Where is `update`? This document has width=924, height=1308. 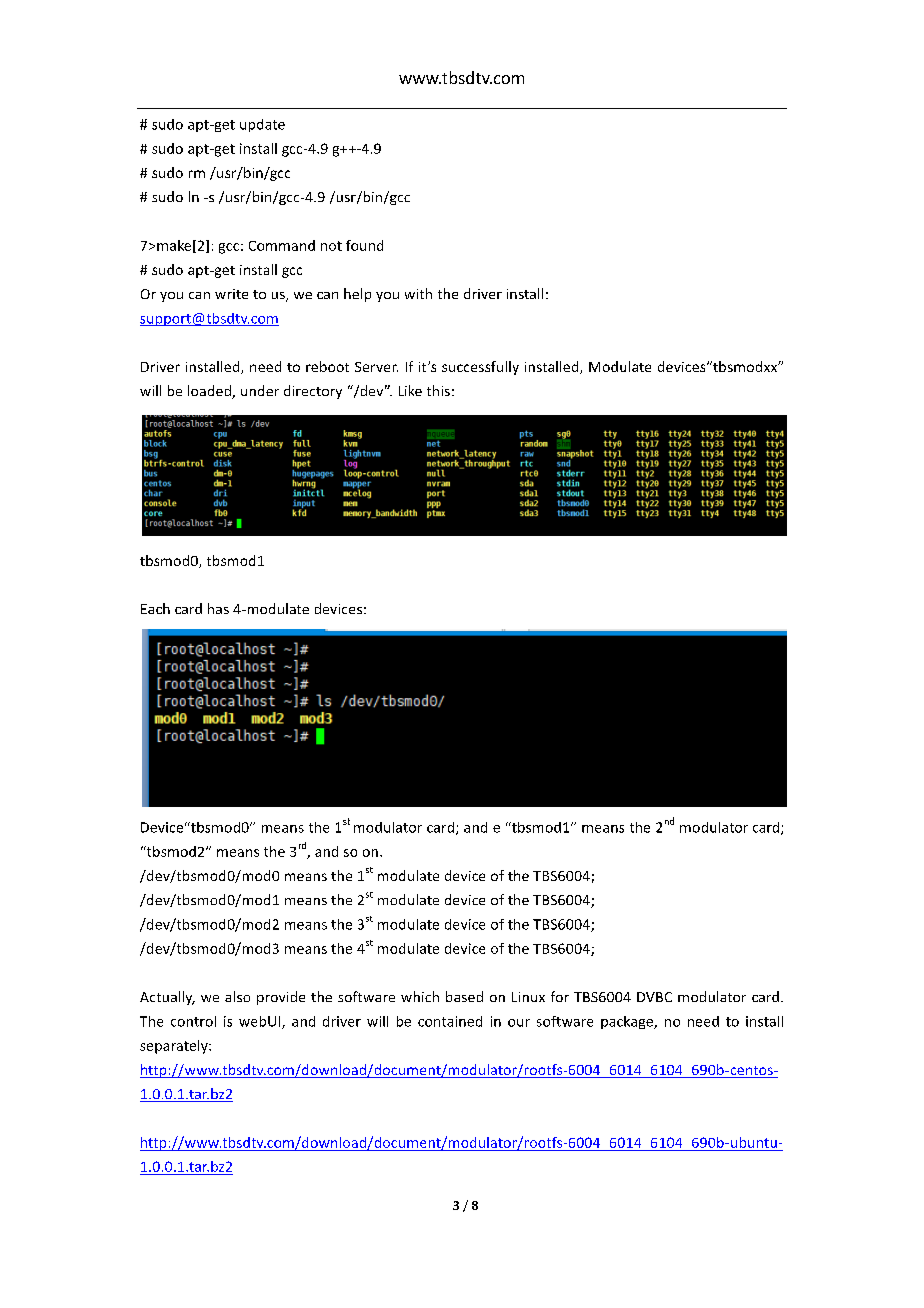
update is located at coordinates (262, 125).
